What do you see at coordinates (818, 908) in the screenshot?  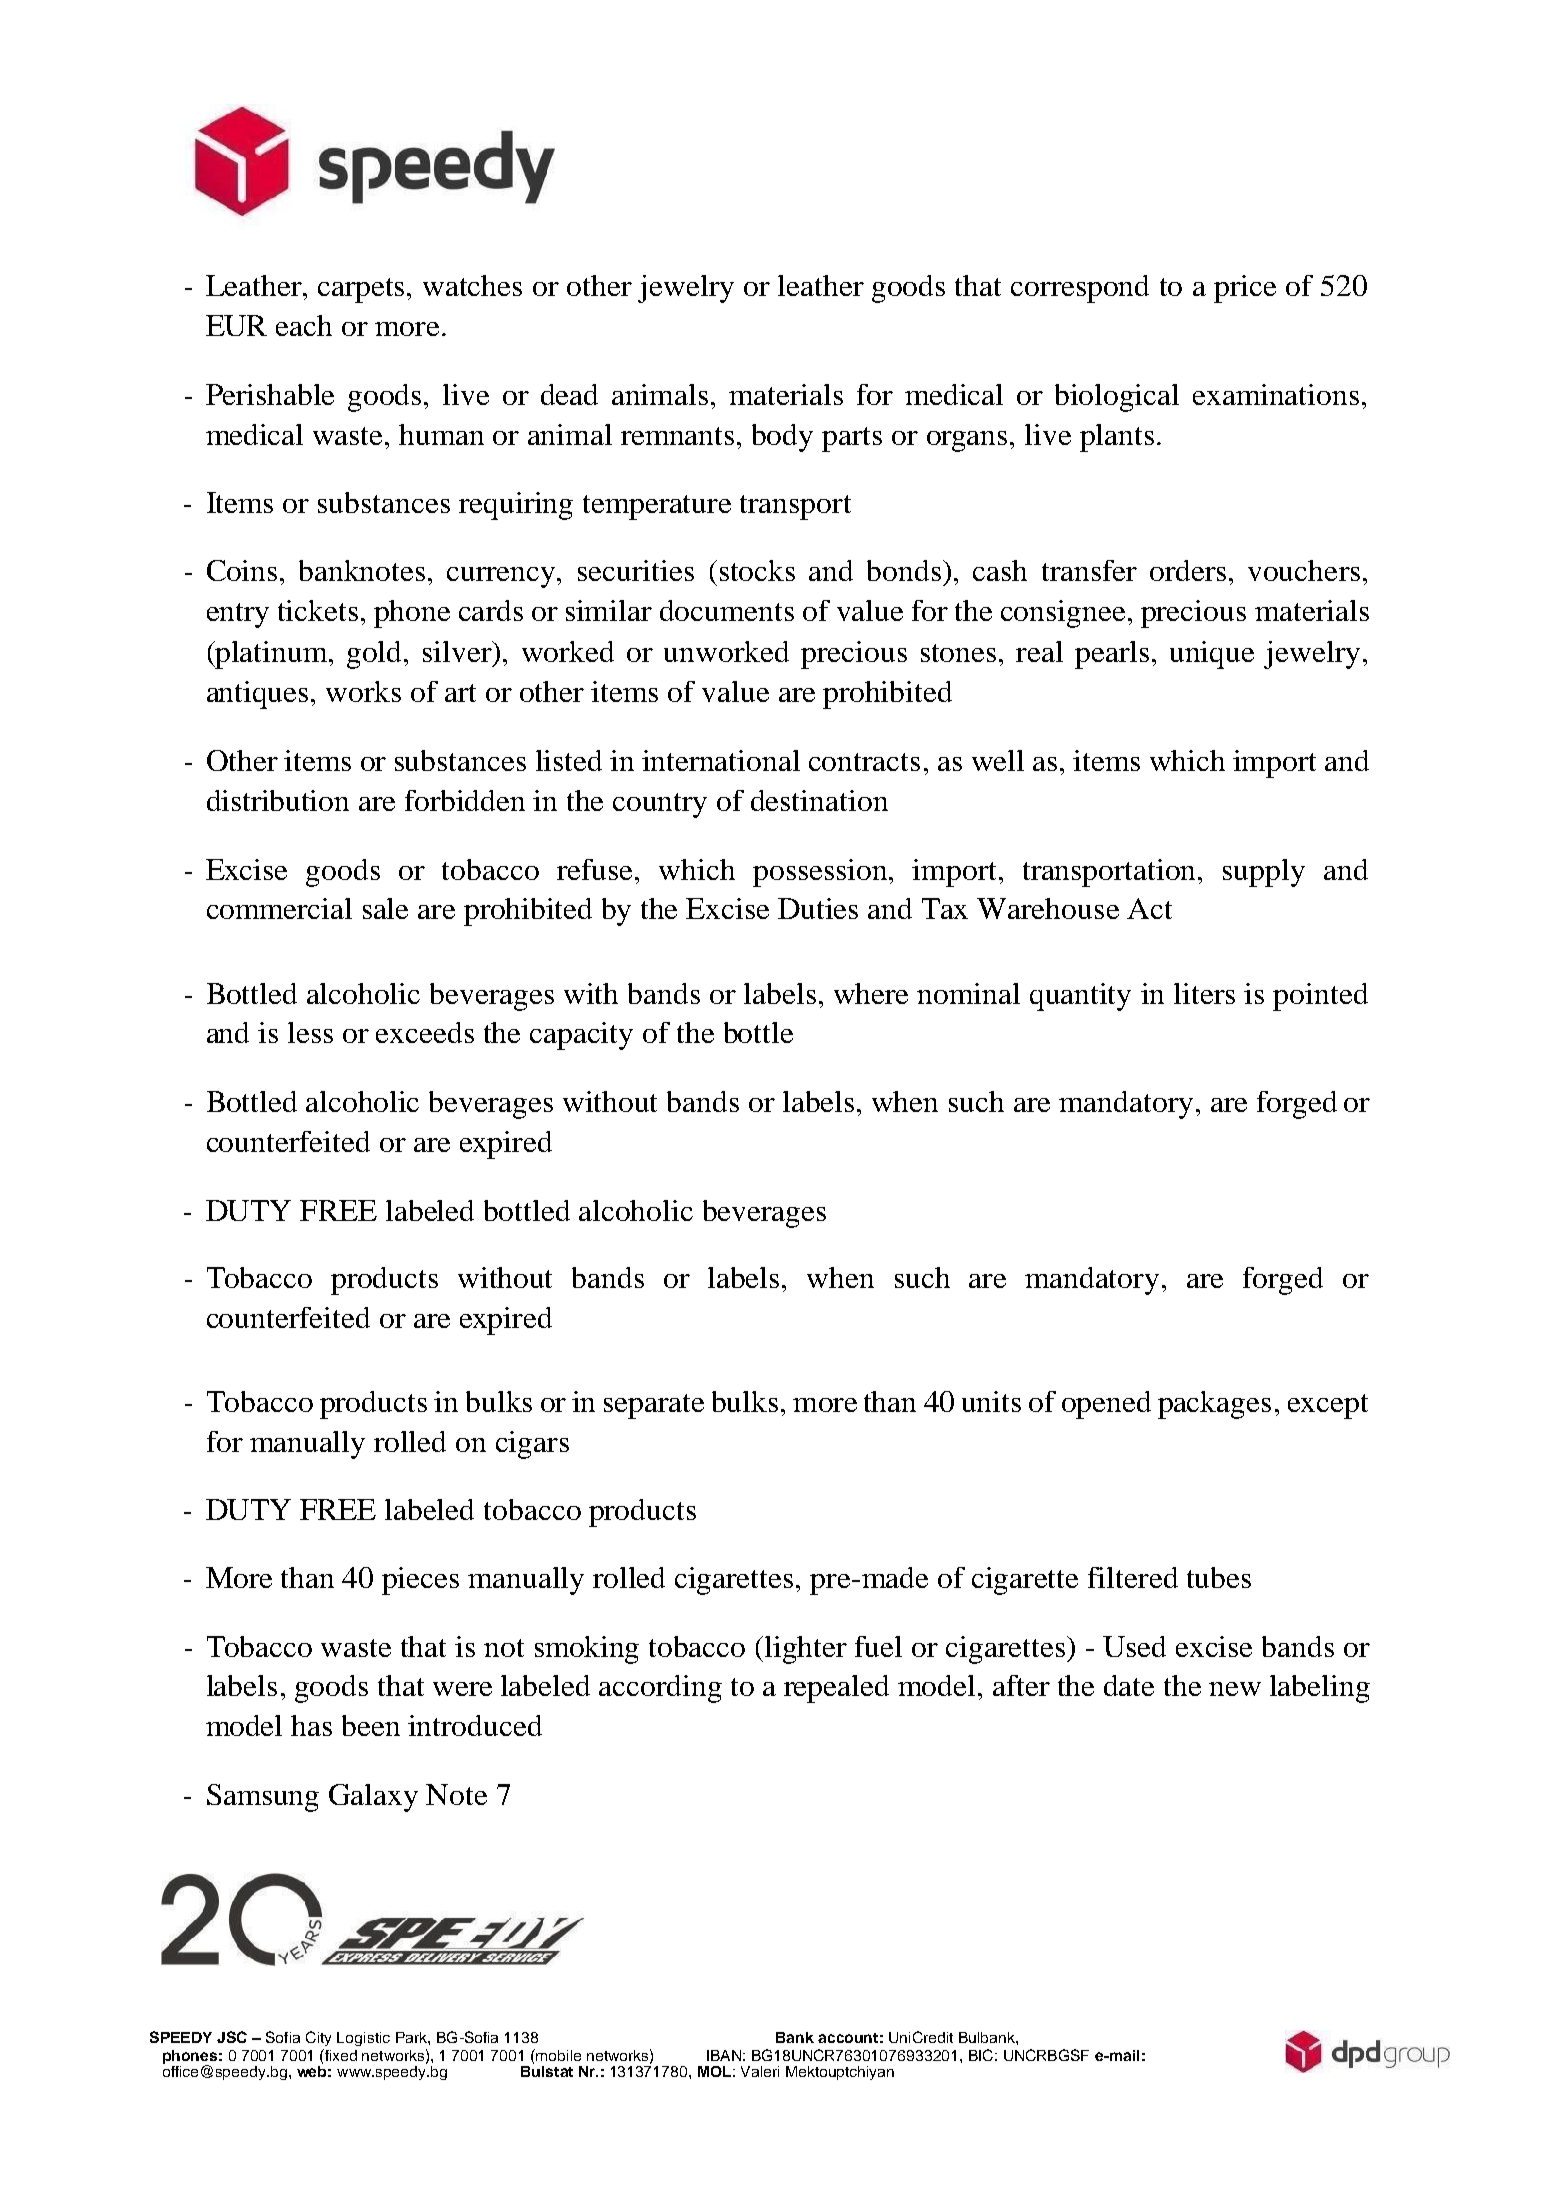 I see `Duties` at bounding box center [818, 908].
